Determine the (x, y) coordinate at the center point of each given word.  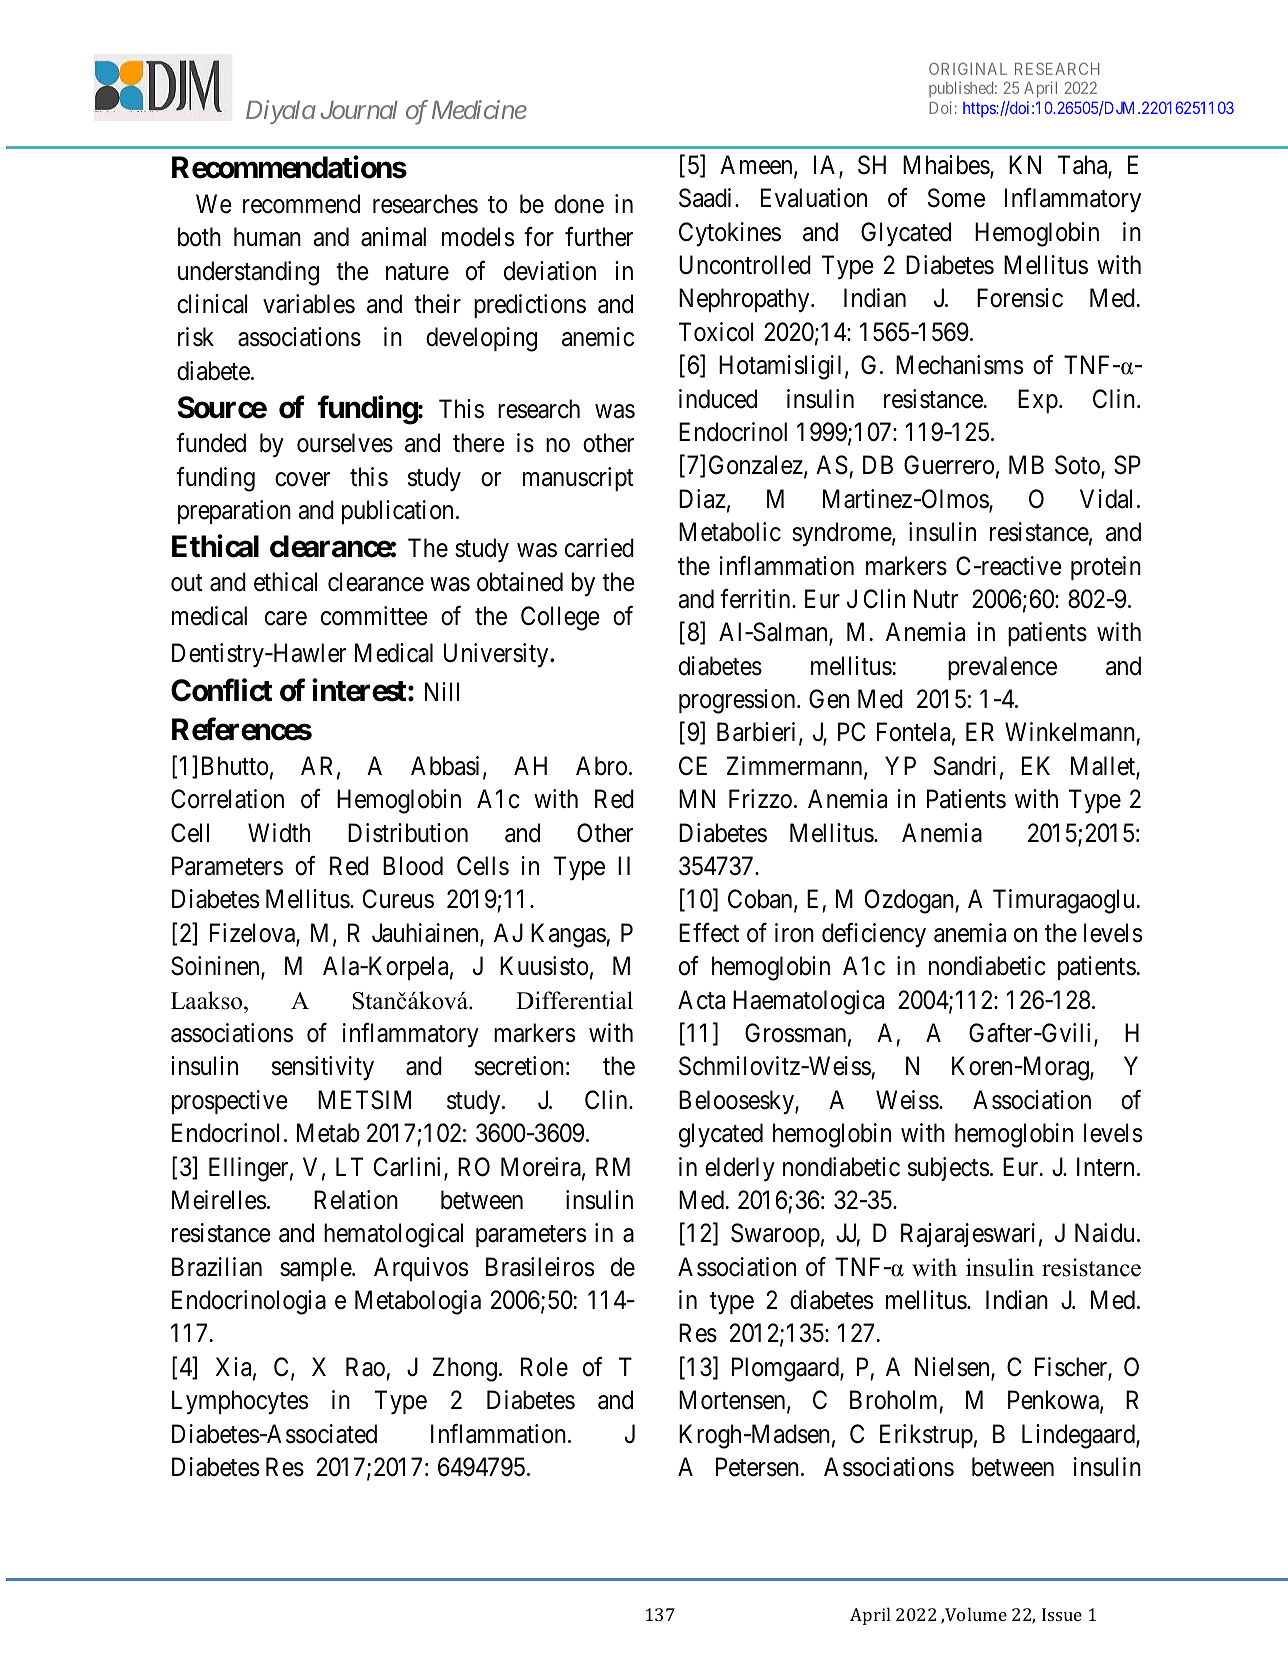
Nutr (936, 598)
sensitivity (323, 1068)
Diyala (281, 112)
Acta (701, 1000)
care (286, 618)
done (579, 204)
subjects (948, 1169)
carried (599, 548)
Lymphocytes (240, 1402)
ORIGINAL (968, 69)
